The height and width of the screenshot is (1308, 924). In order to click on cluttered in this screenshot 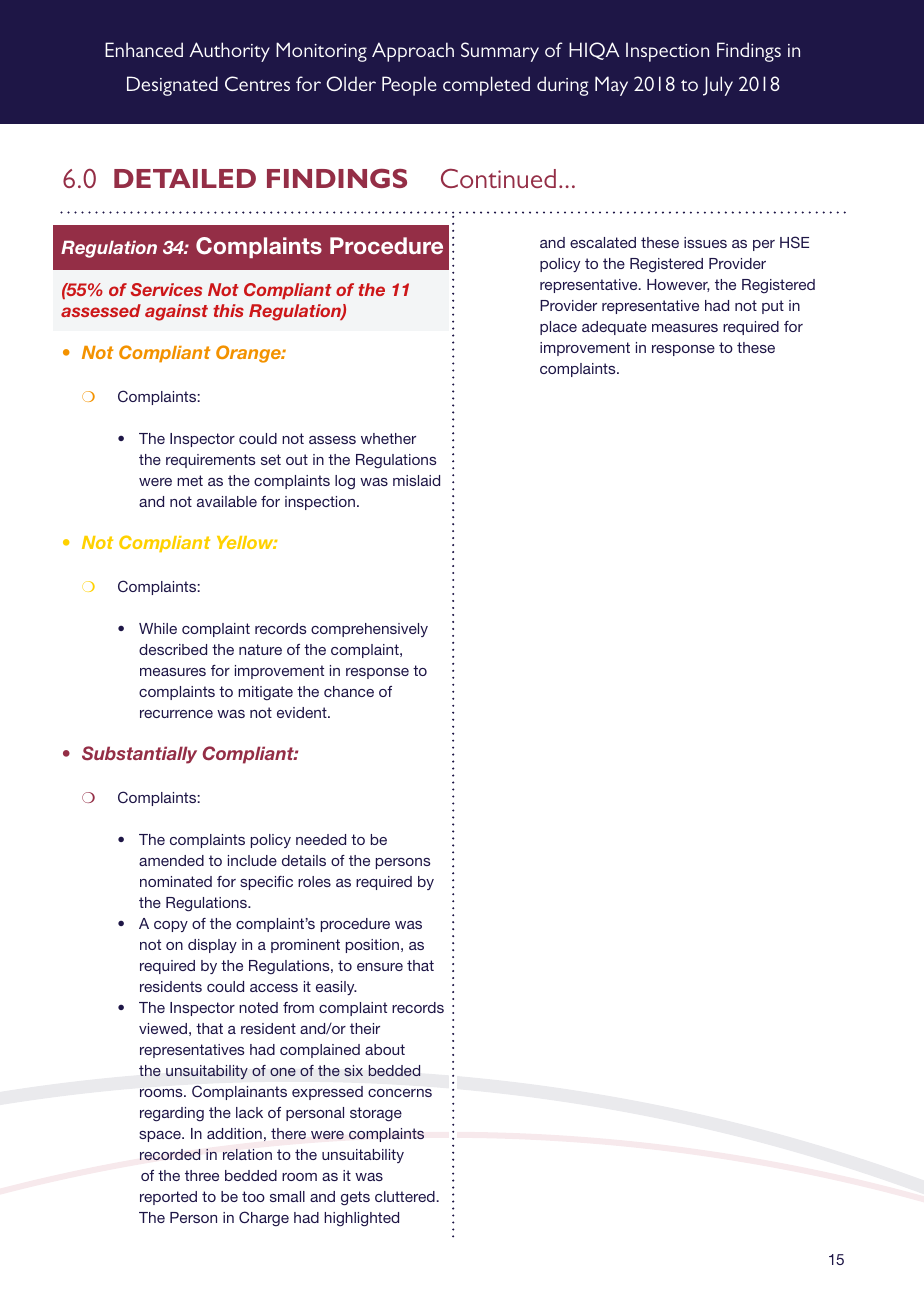, I will do `click(405, 1196)`.
